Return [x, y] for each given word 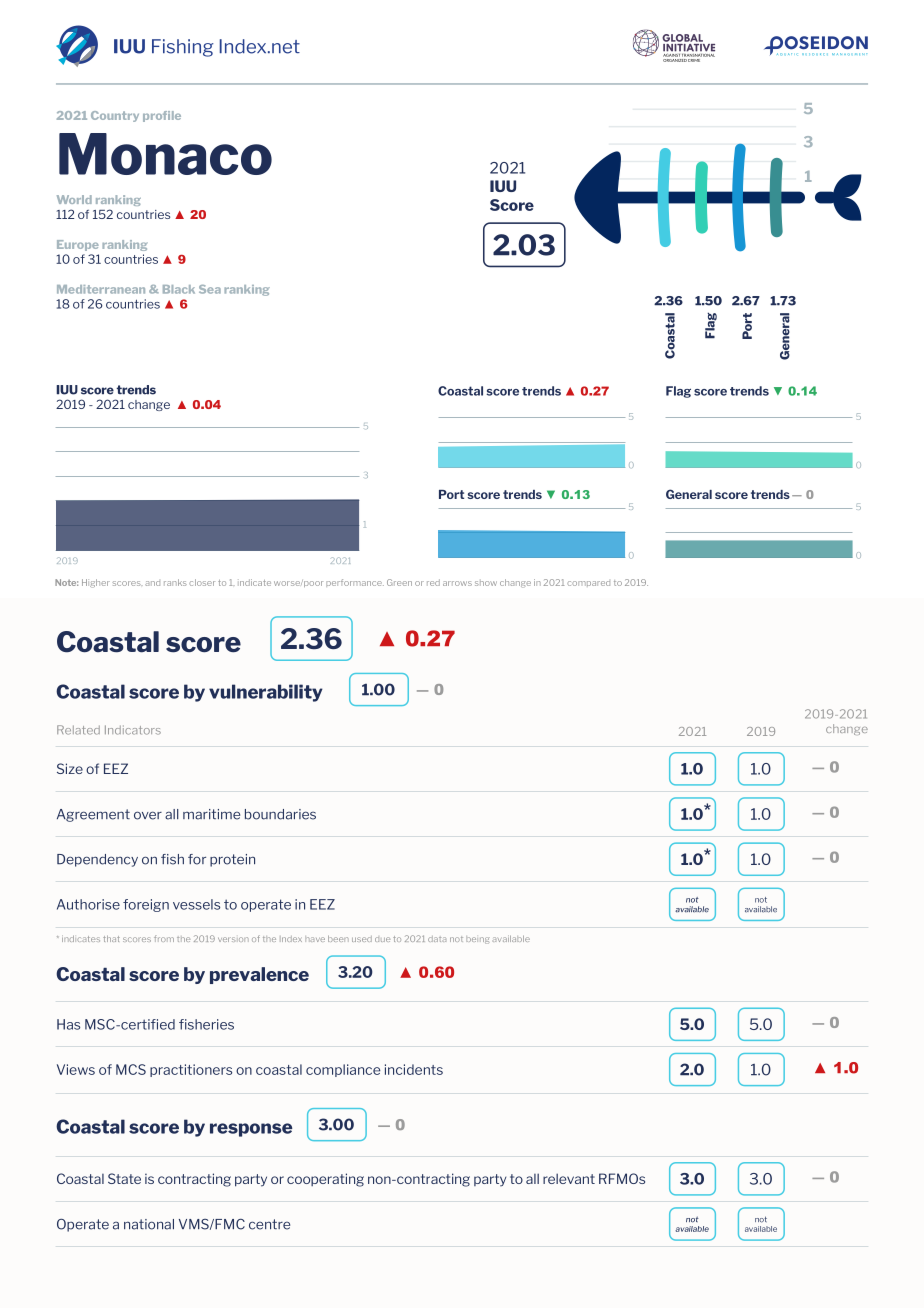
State [124, 1178]
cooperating [325, 1180]
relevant [569, 1178]
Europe [78, 245]
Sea [210, 289]
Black [179, 289]
